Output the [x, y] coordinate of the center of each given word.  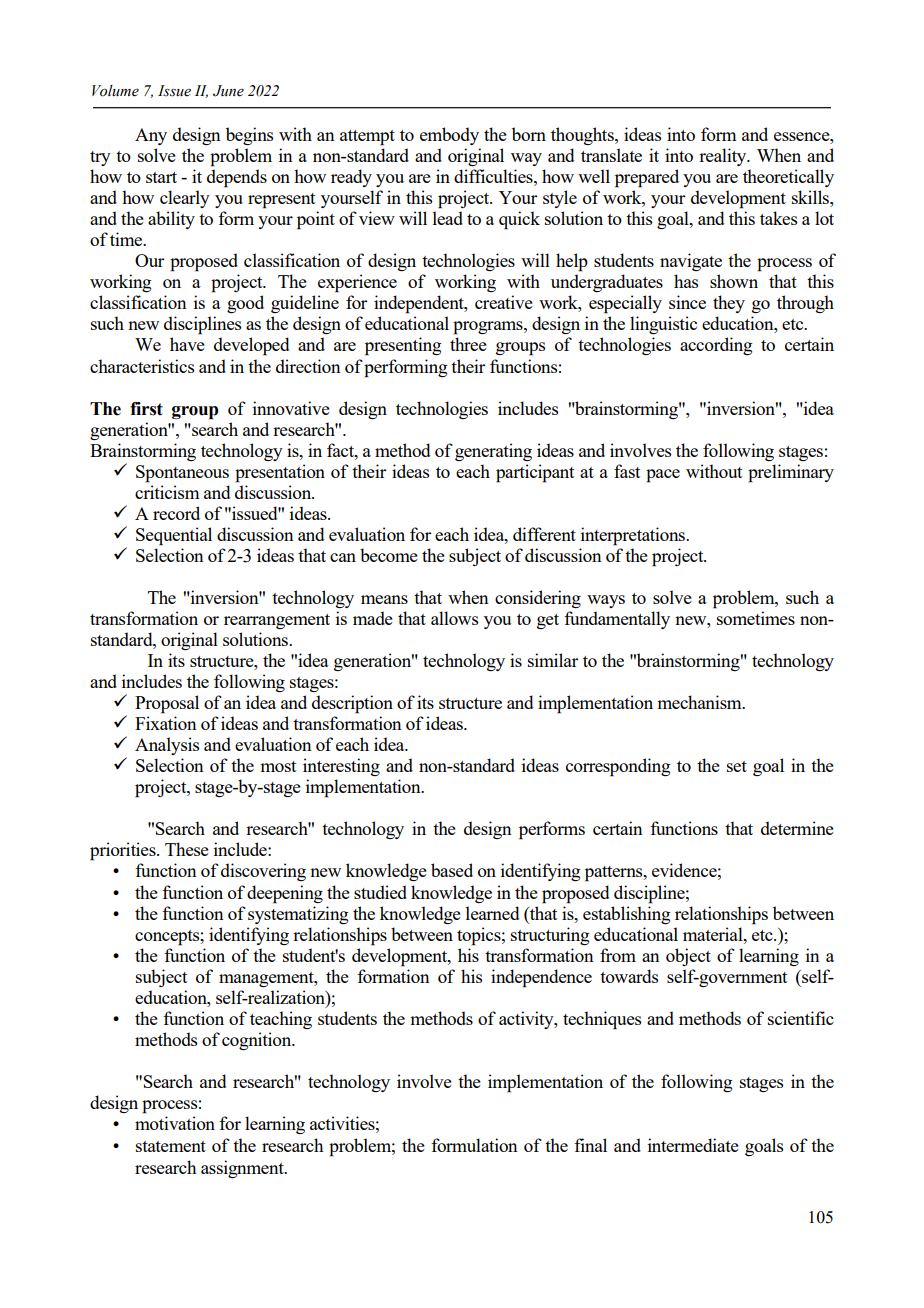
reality [724, 157]
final [590, 1145]
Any [151, 136]
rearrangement [277, 621]
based [452, 870]
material [714, 934]
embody [449, 136]
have [187, 344]
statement [171, 1146]
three [468, 344]
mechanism [700, 702]
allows [454, 618]
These [187, 849]
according [716, 346]
